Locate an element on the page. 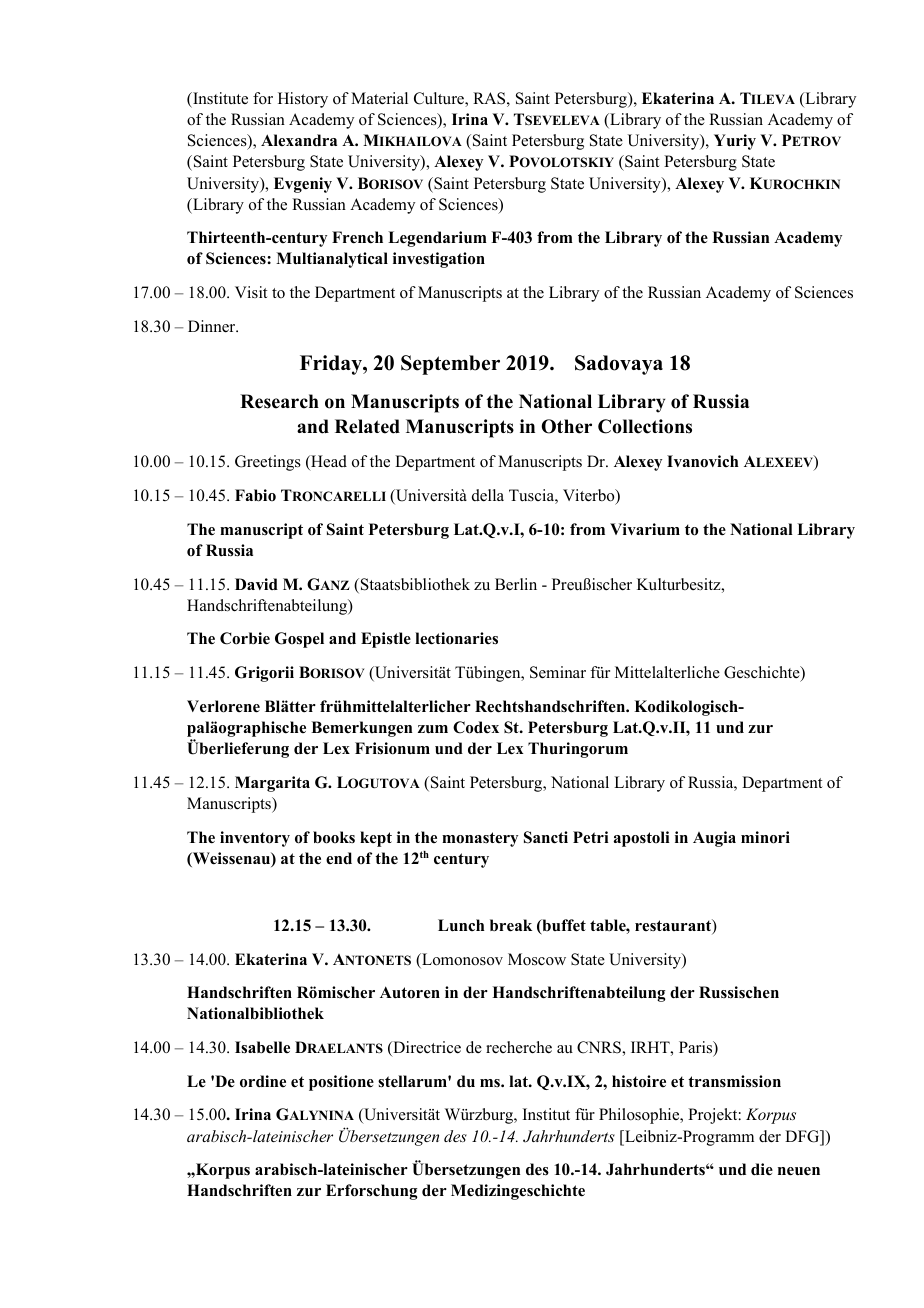 Image resolution: width=924 pixels, height=1308 pixels. Alexandra is located at coordinates (299, 140).
